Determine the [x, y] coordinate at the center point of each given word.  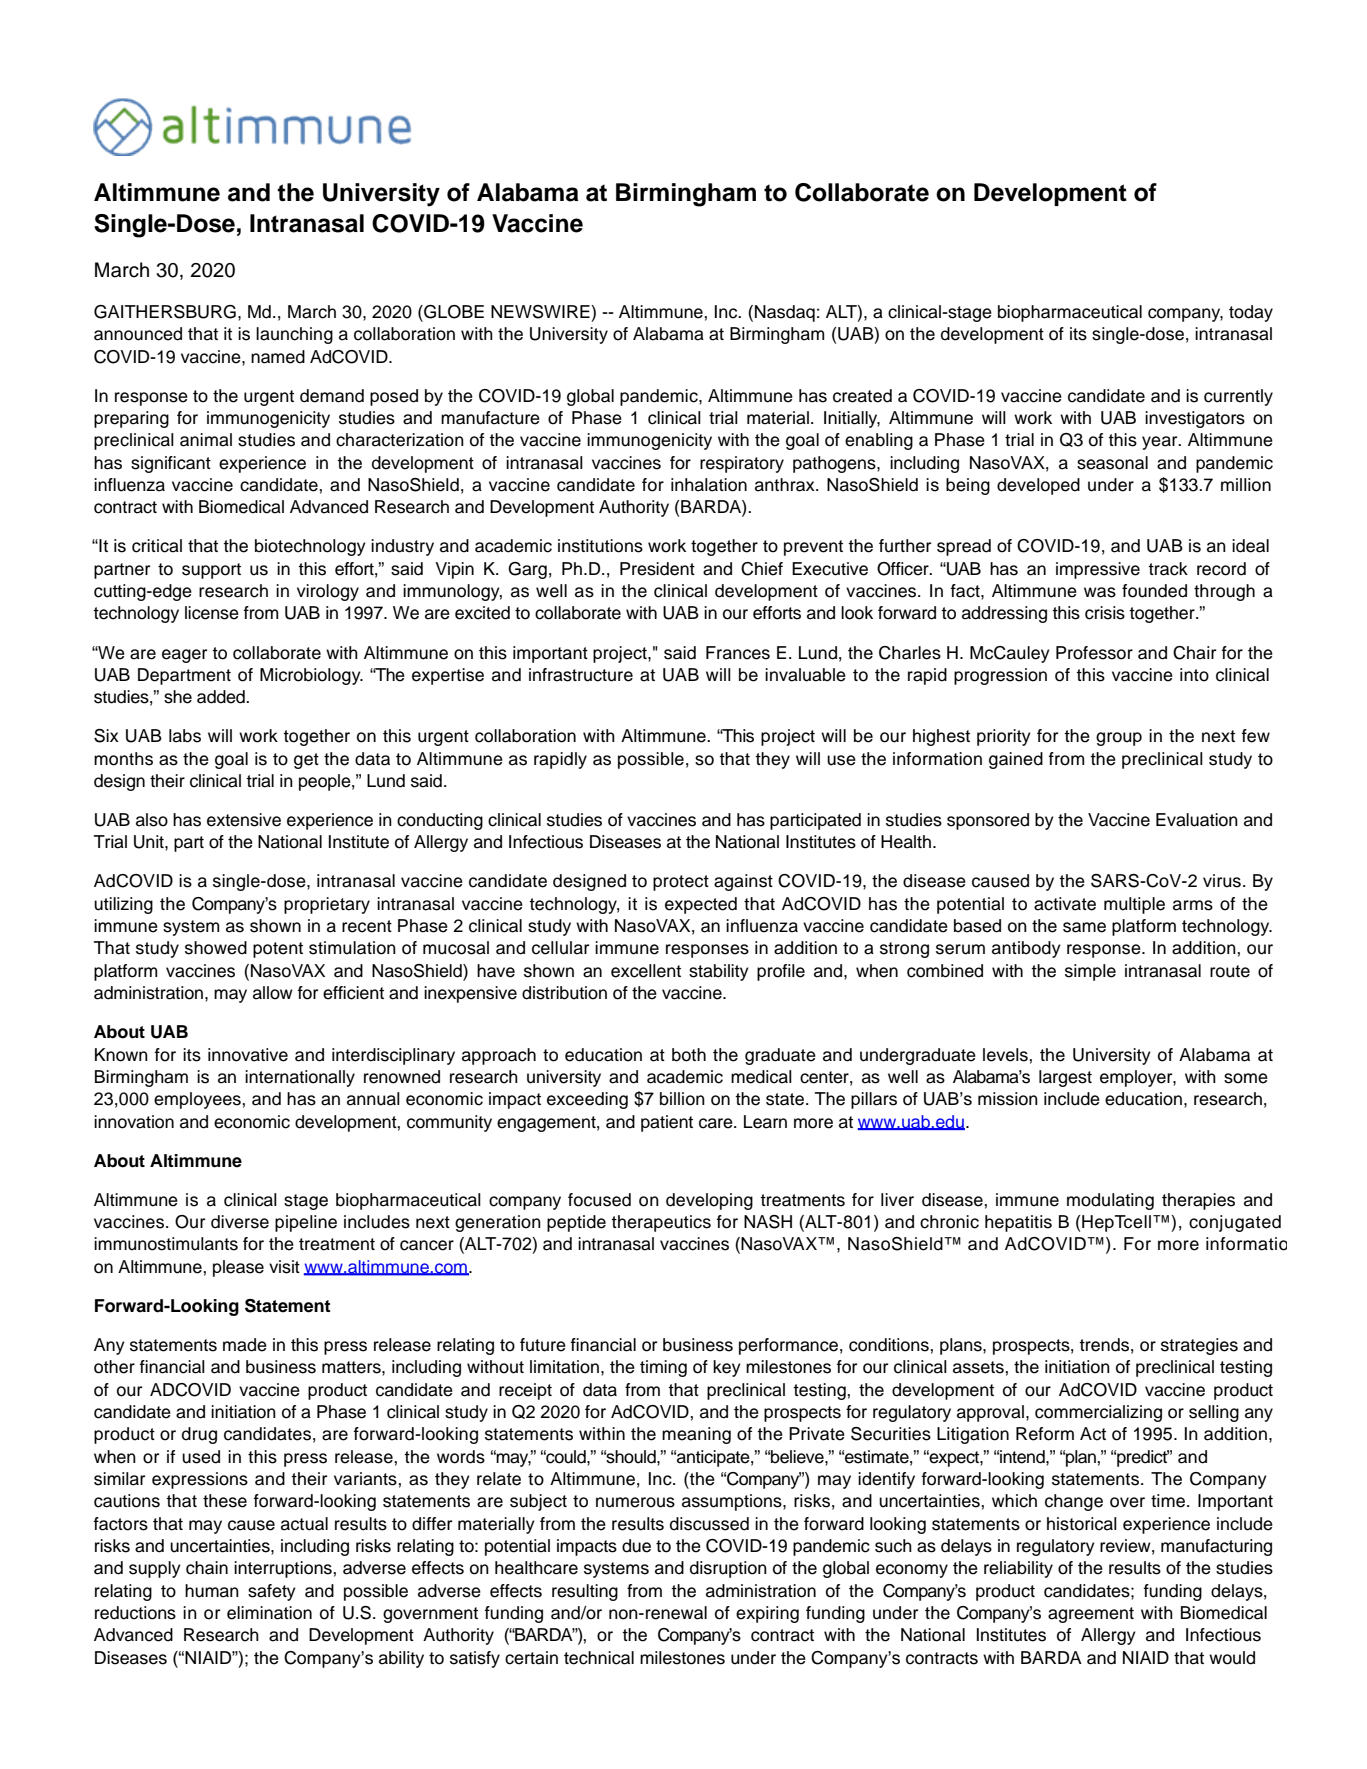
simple [1090, 972]
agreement [1091, 1615]
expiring [767, 1614]
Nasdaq [785, 313]
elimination [269, 1613]
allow [273, 993]
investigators [1195, 419]
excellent [646, 971]
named [278, 357]
